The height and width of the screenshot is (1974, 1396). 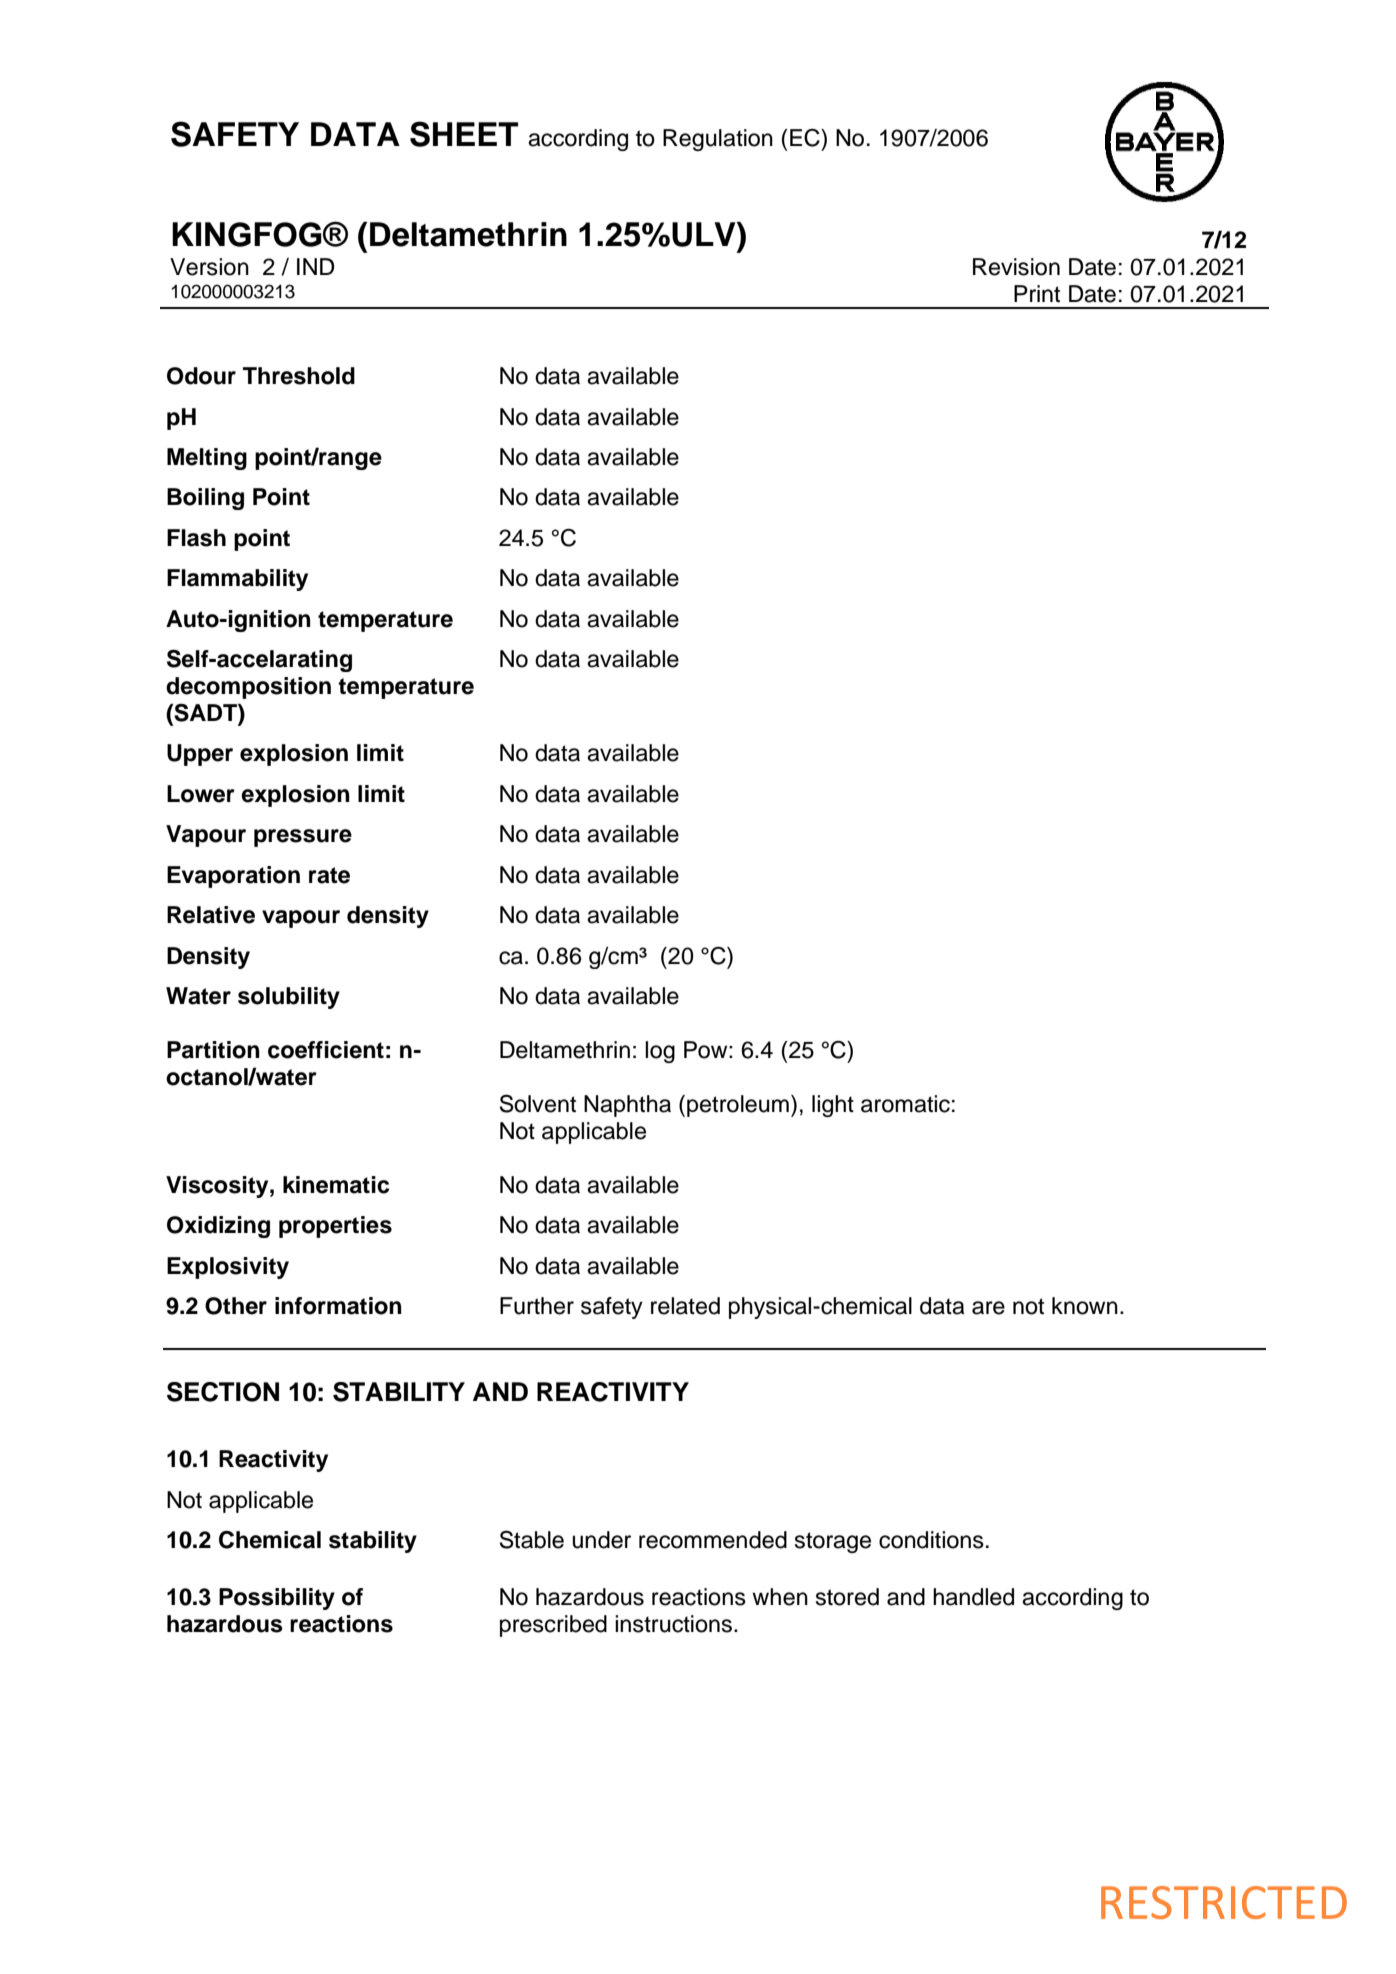 What do you see at coordinates (660, 1052) in the screenshot?
I see `log` at bounding box center [660, 1052].
